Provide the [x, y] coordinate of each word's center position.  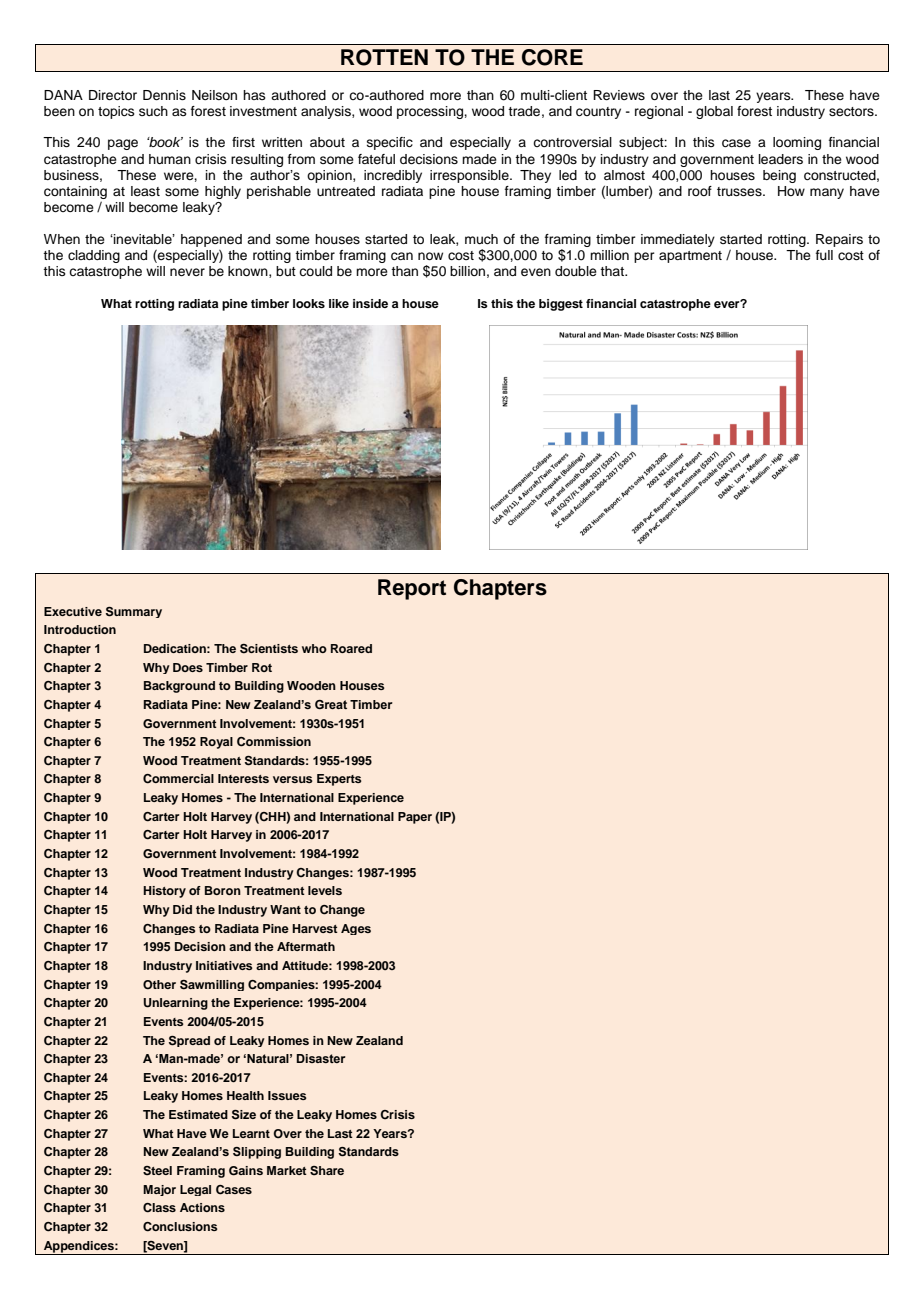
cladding [94, 256]
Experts [339, 780]
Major [159, 1190]
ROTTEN [384, 57]
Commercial [178, 779]
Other [159, 985]
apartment [690, 257]
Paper [415, 818]
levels [325, 890]
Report [412, 589]
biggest [561, 305]
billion [467, 271]
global [714, 112]
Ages [356, 929]
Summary [134, 612]
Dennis [164, 95]
